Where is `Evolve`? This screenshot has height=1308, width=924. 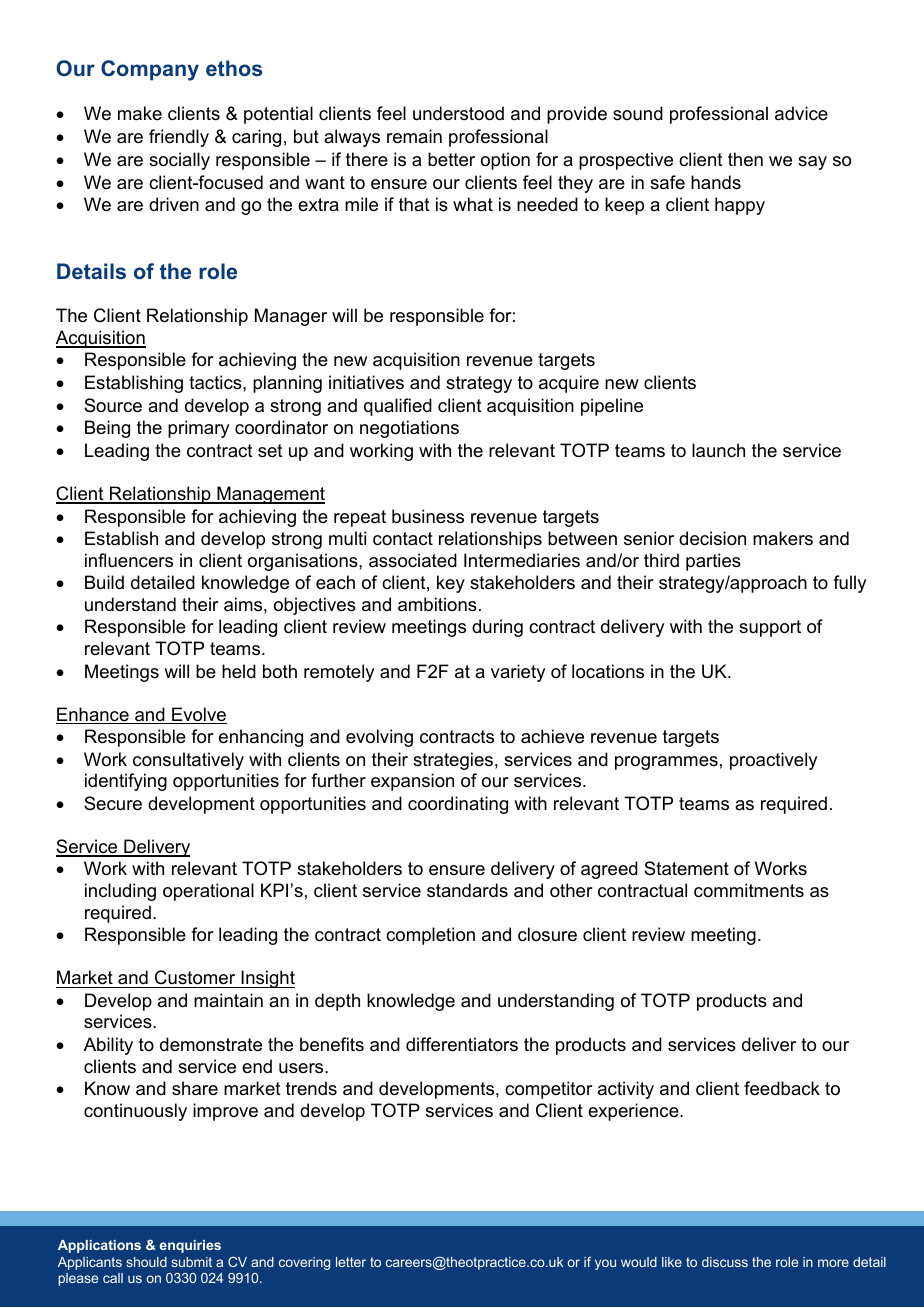 Evolve is located at coordinates (198, 715).
